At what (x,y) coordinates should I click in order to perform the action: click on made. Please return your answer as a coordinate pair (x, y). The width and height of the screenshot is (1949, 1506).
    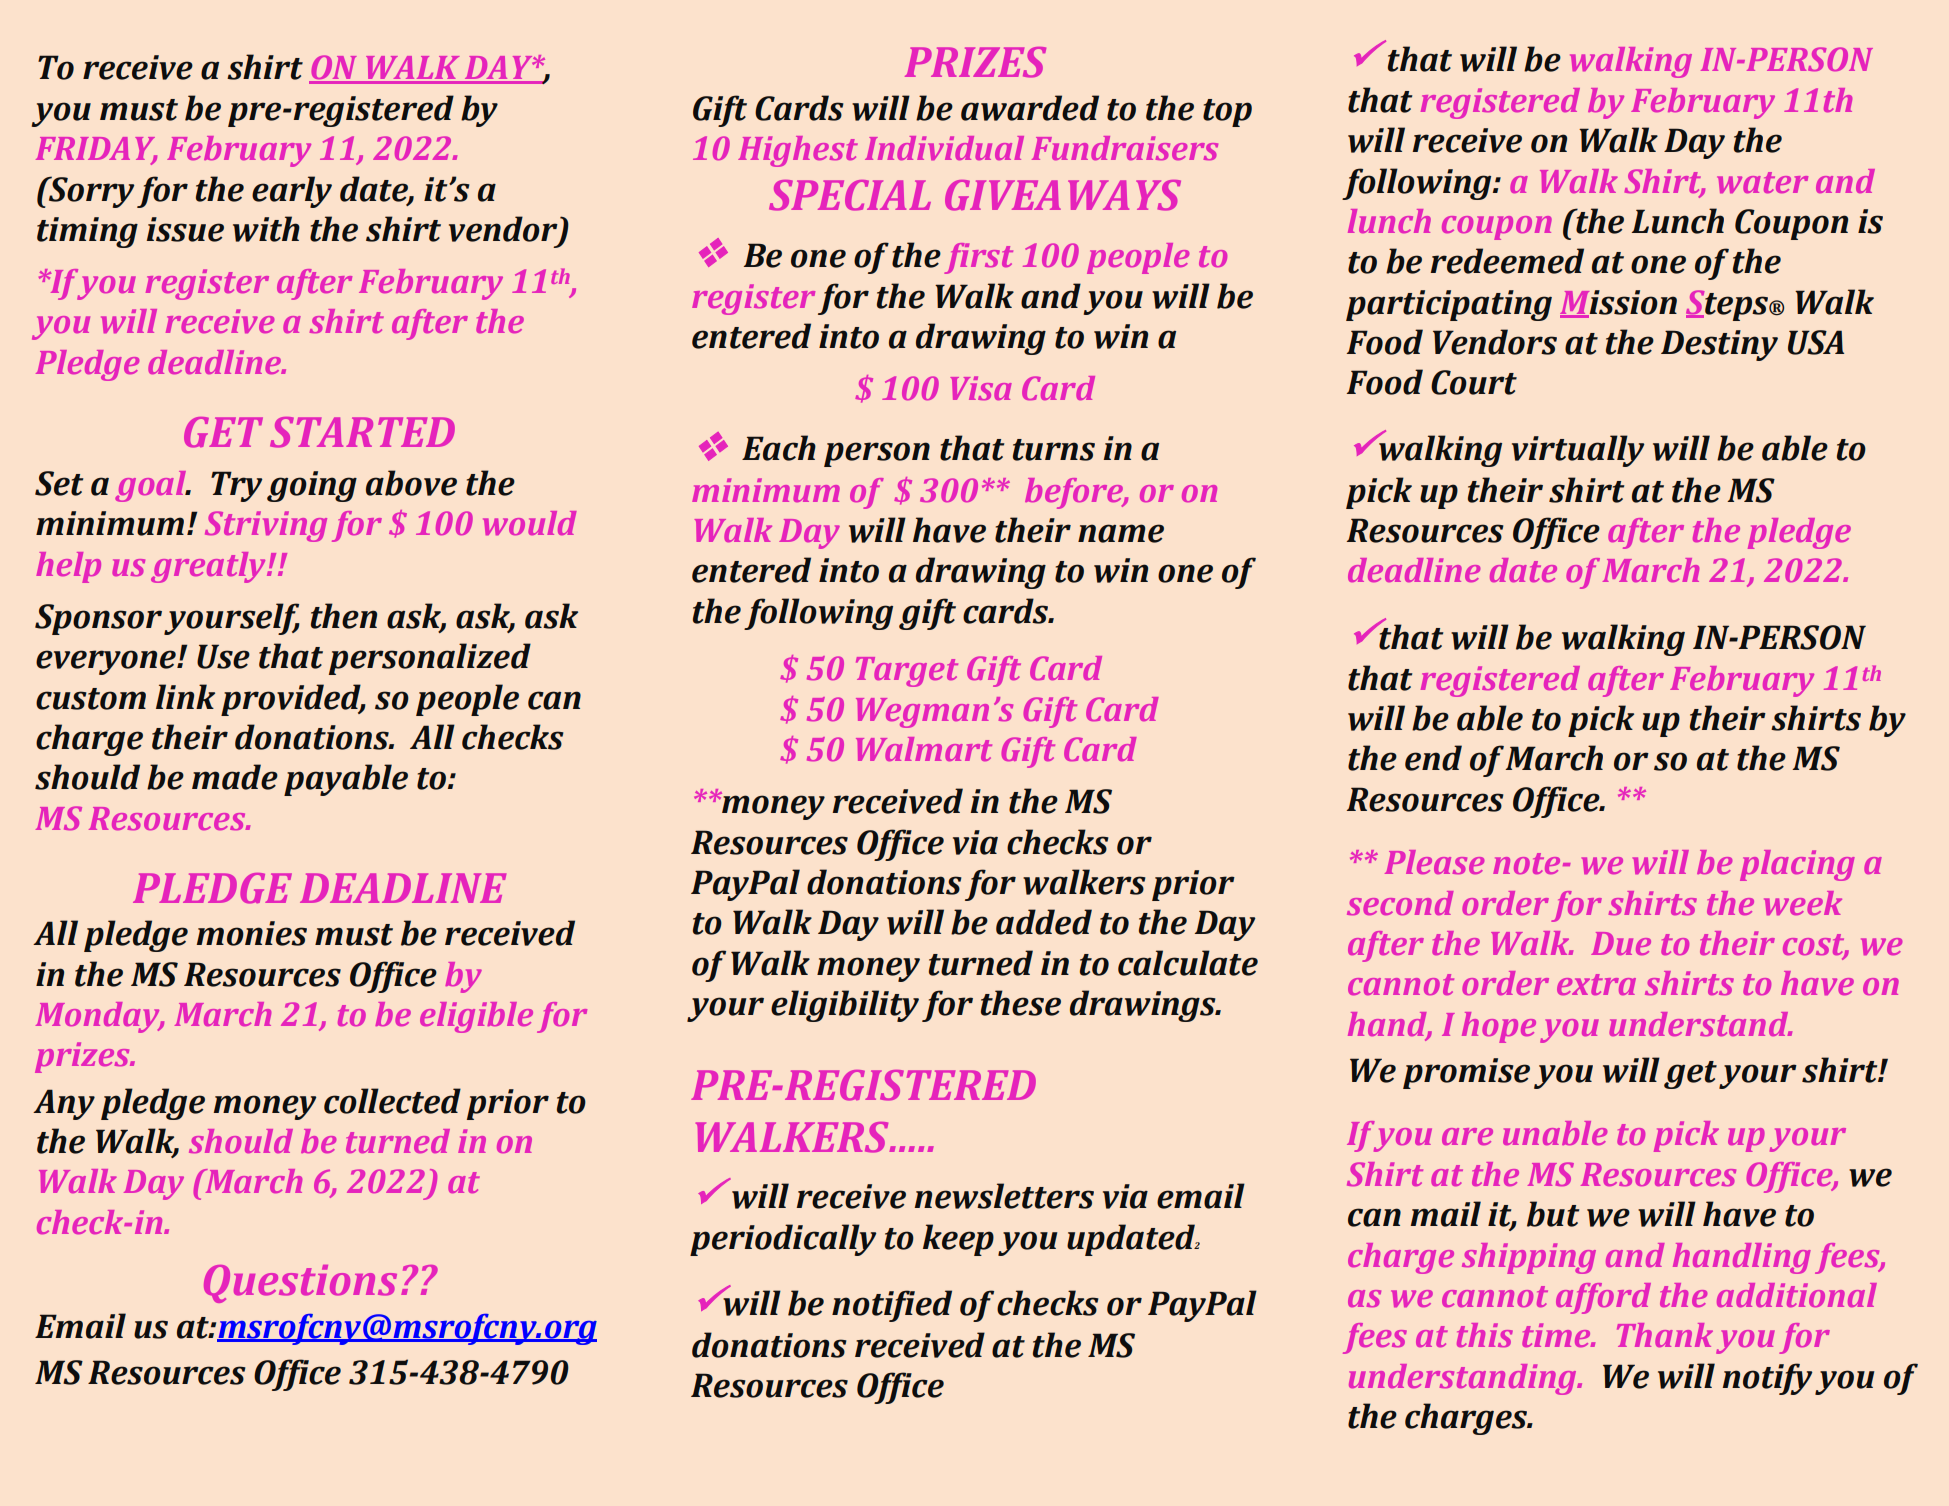
    Looking at the image, I should click on (235, 777).
